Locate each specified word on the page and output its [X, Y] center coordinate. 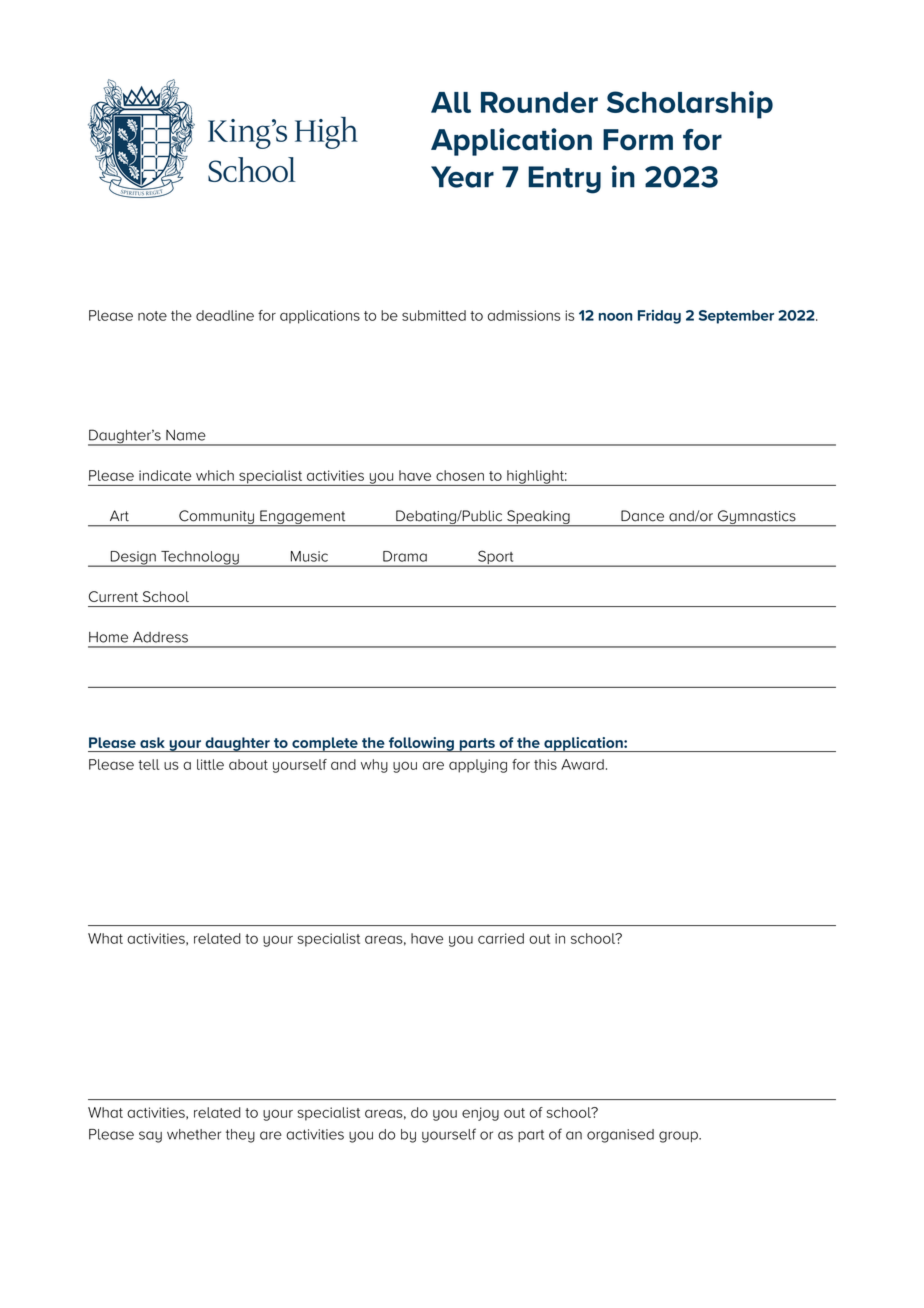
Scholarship [690, 105]
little [210, 764]
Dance [642, 516]
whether [194, 1134]
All [451, 102]
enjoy [480, 1114]
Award [582, 764]
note [152, 316]
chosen [460, 475]
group [679, 1137]
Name [186, 435]
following [421, 744]
